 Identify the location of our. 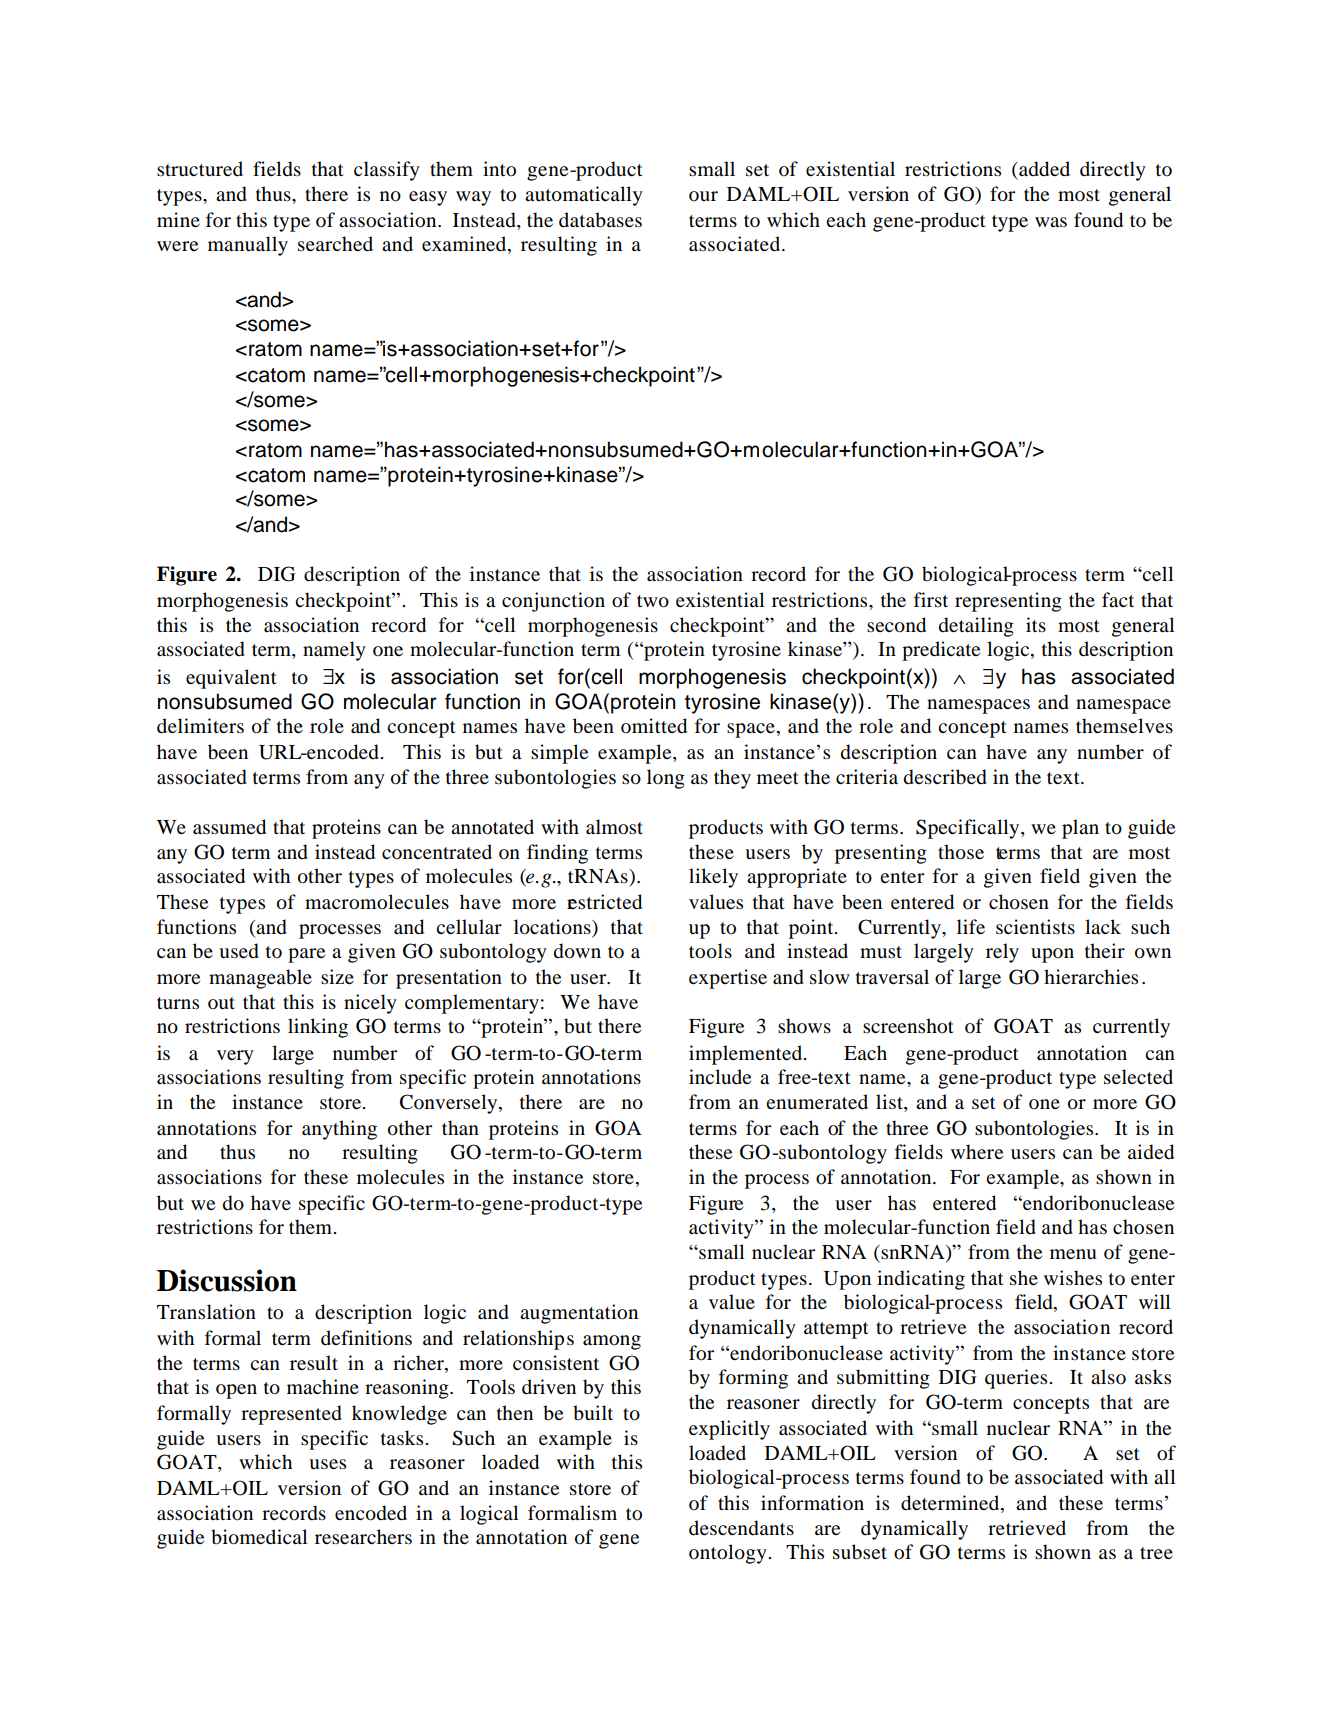
(703, 196).
